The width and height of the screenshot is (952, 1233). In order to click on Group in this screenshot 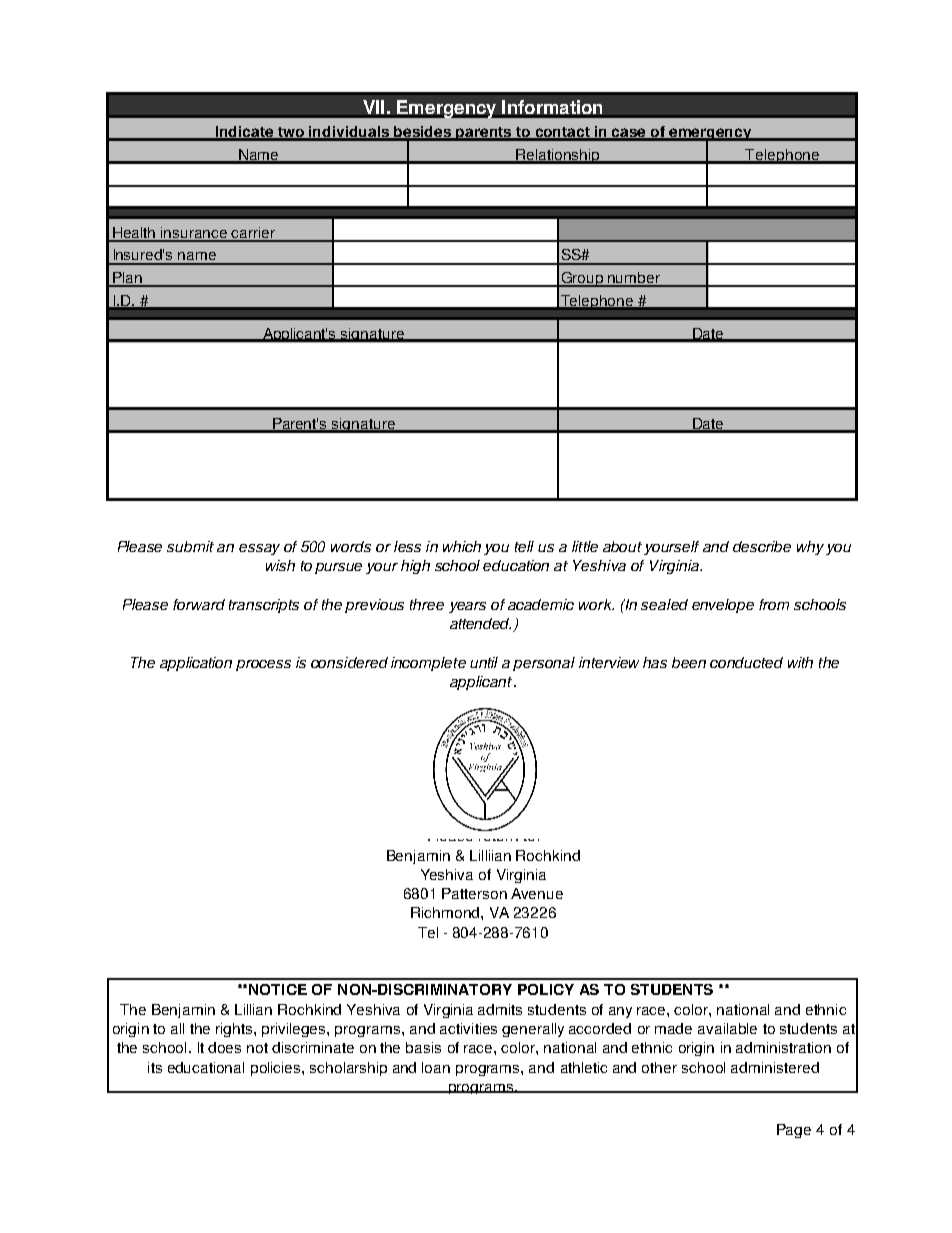, I will do `click(582, 279)`.
